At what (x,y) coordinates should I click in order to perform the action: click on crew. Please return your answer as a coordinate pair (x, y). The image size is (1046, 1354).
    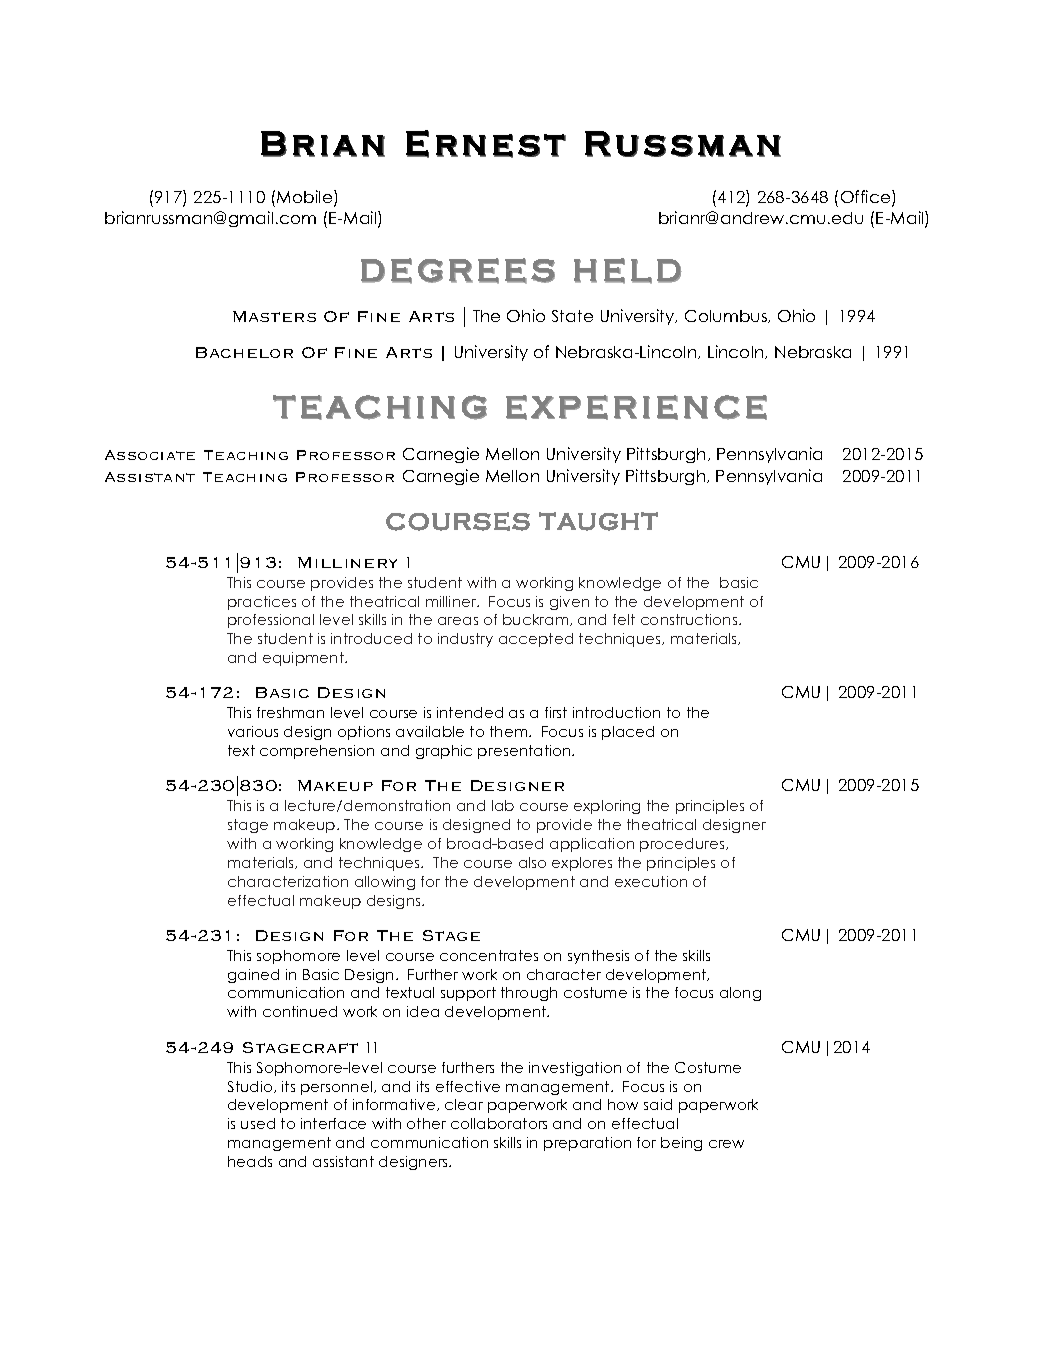
    Looking at the image, I should click on (726, 1144).
